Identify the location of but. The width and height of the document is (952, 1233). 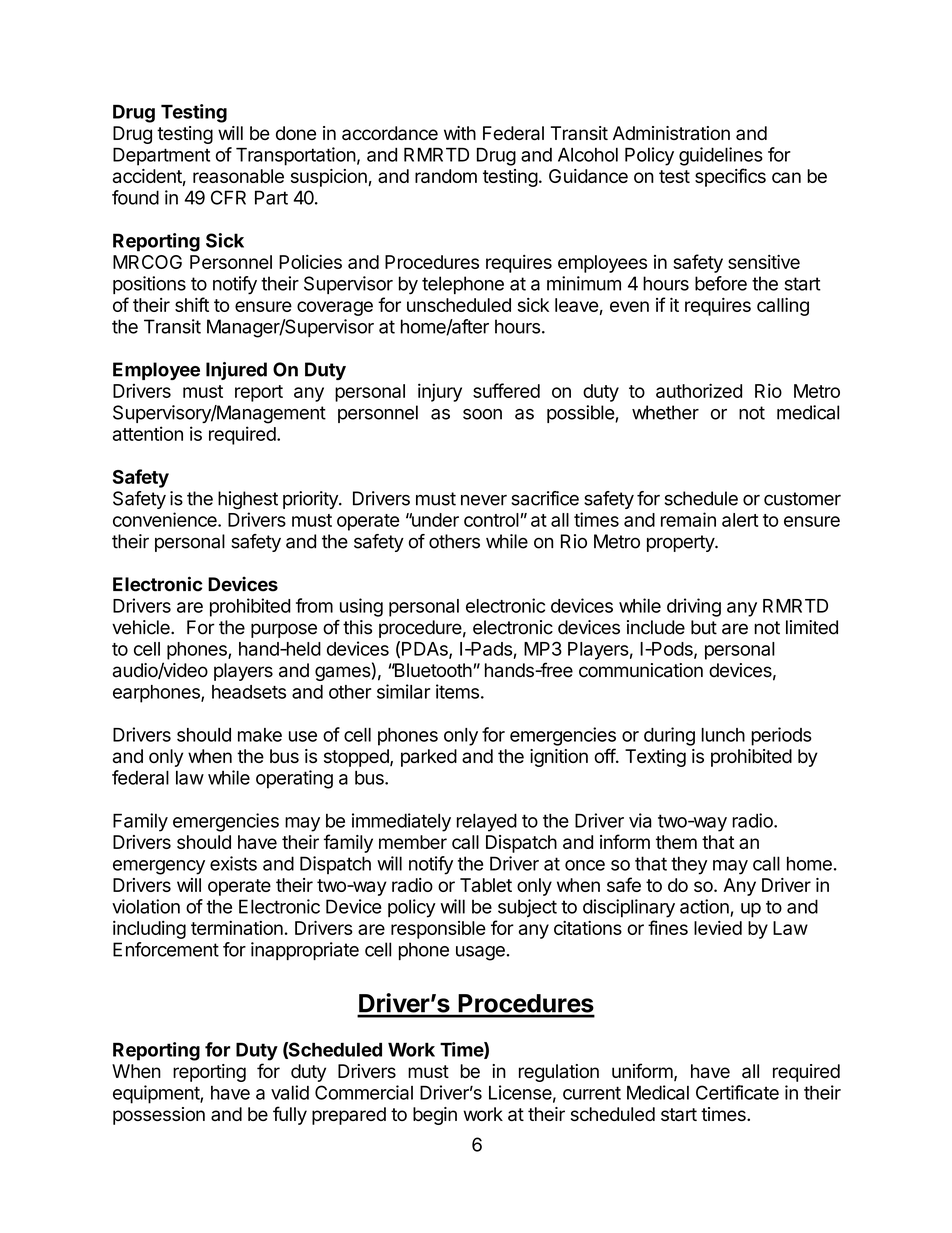
(704, 627).
